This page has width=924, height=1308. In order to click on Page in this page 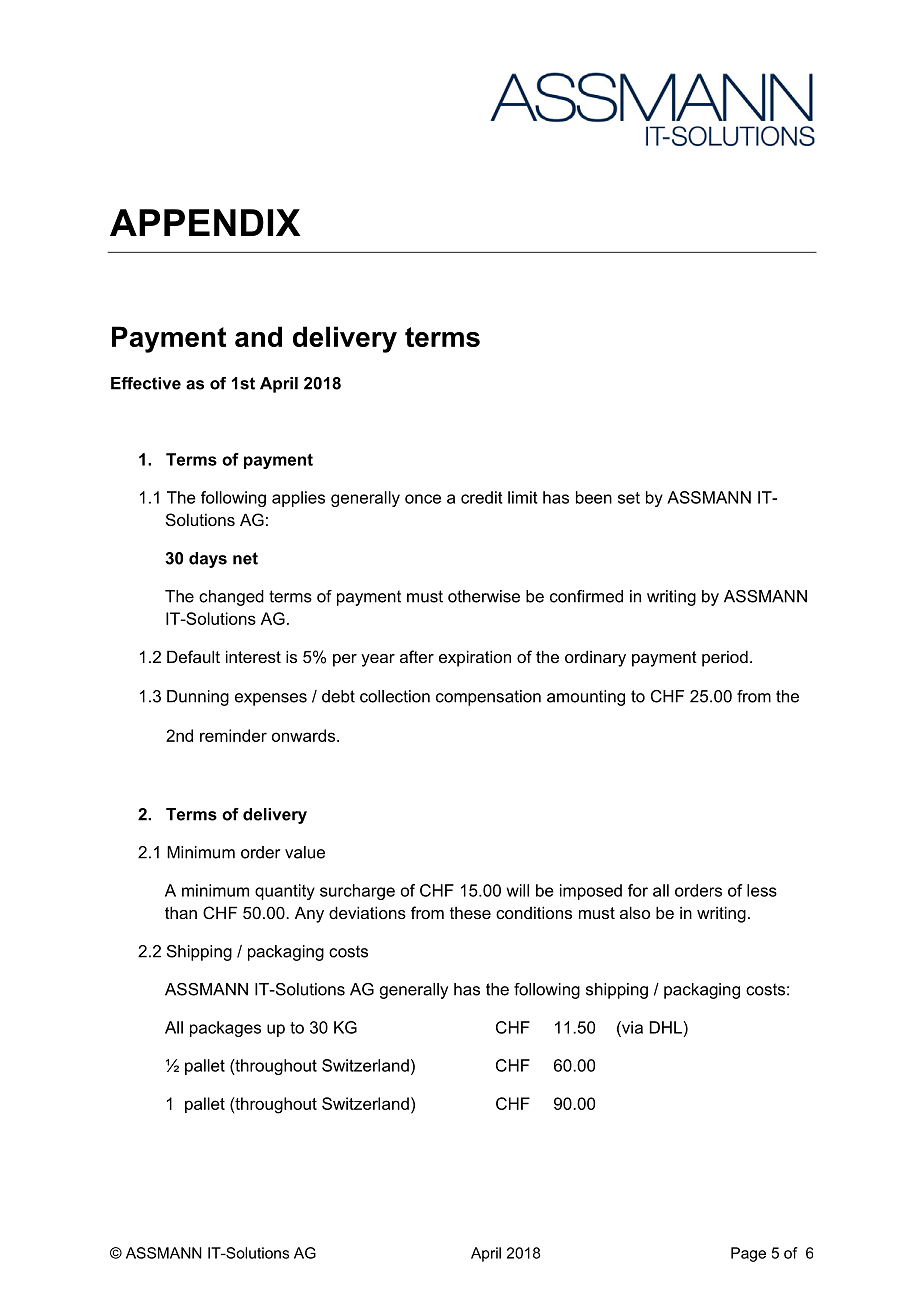, I will do `click(748, 1254)`.
